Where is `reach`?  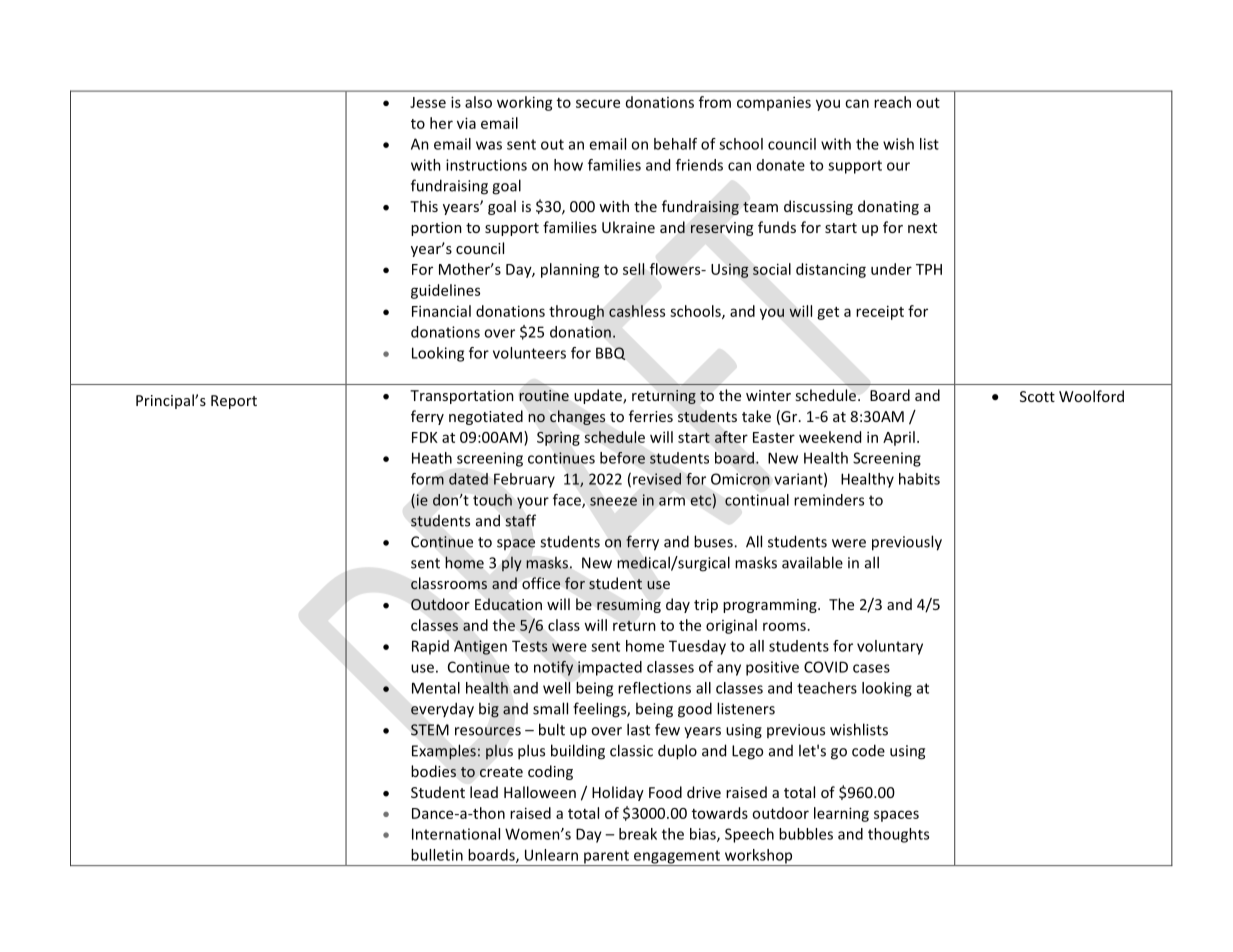 reach is located at coordinates (892, 102).
